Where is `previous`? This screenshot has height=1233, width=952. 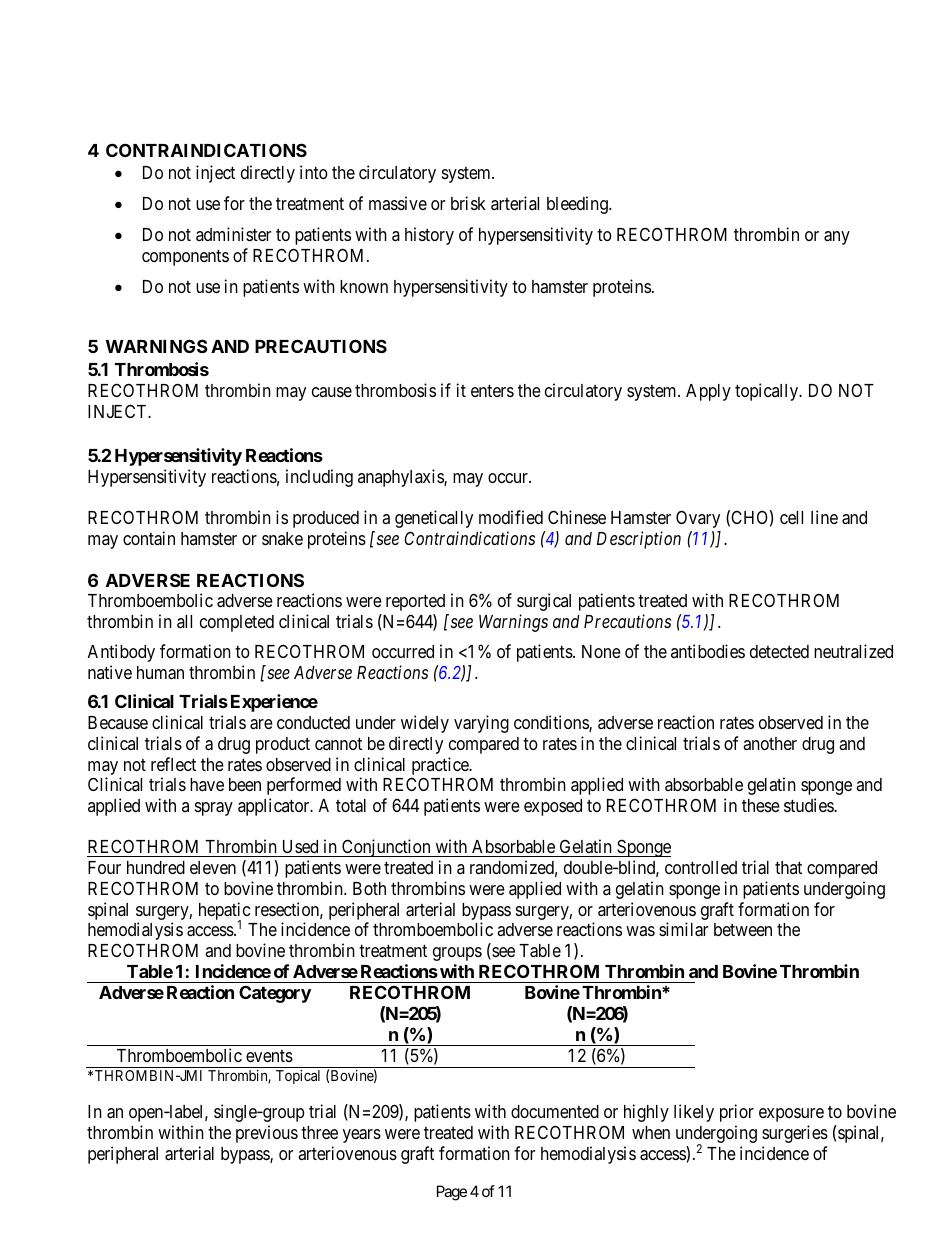 previous is located at coordinates (267, 1134).
